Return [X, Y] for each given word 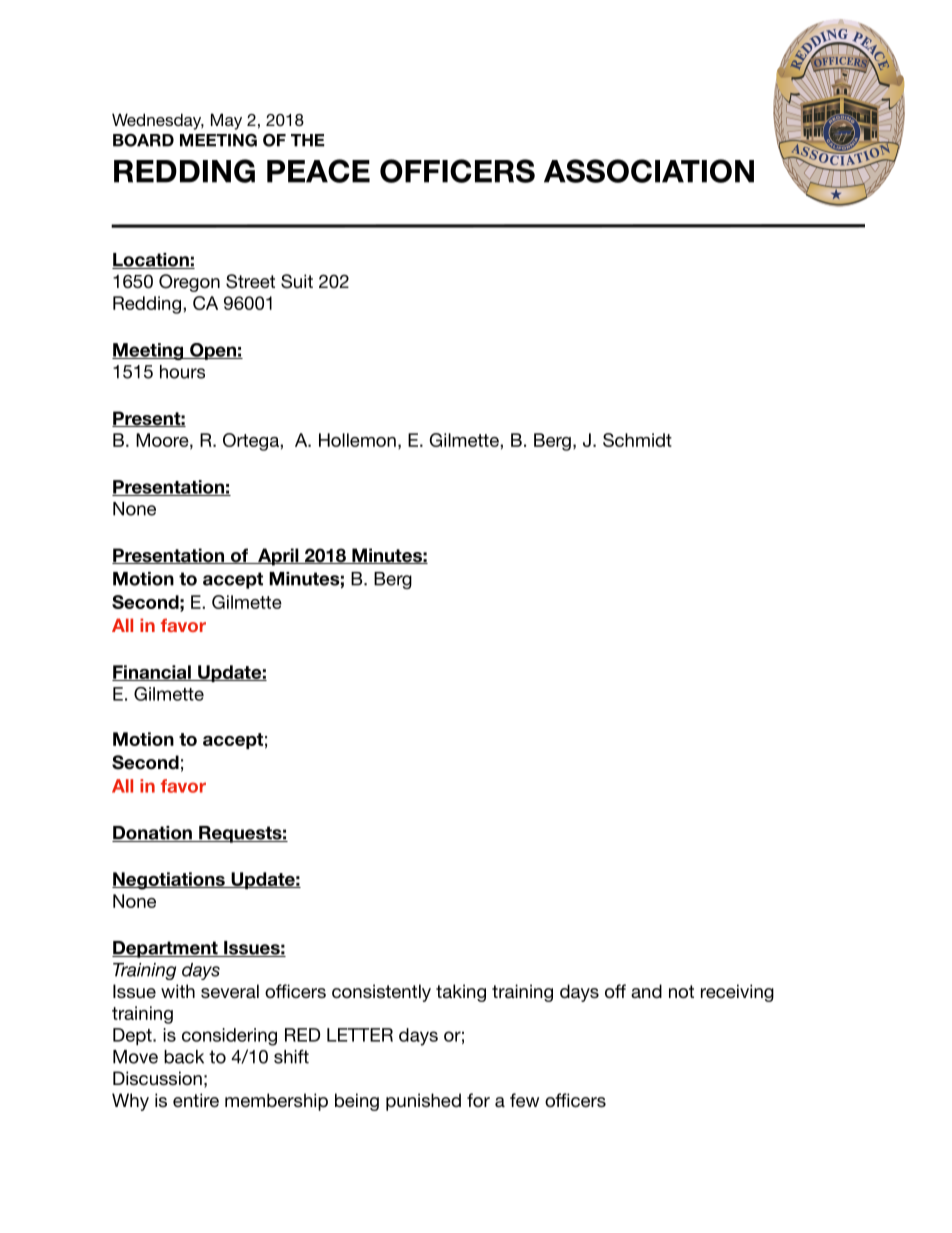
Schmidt [637, 440]
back [184, 1057]
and [646, 991]
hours [182, 372]
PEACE [318, 171]
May [226, 121]
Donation [153, 834]
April [278, 557]
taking [461, 993]
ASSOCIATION [649, 171]
